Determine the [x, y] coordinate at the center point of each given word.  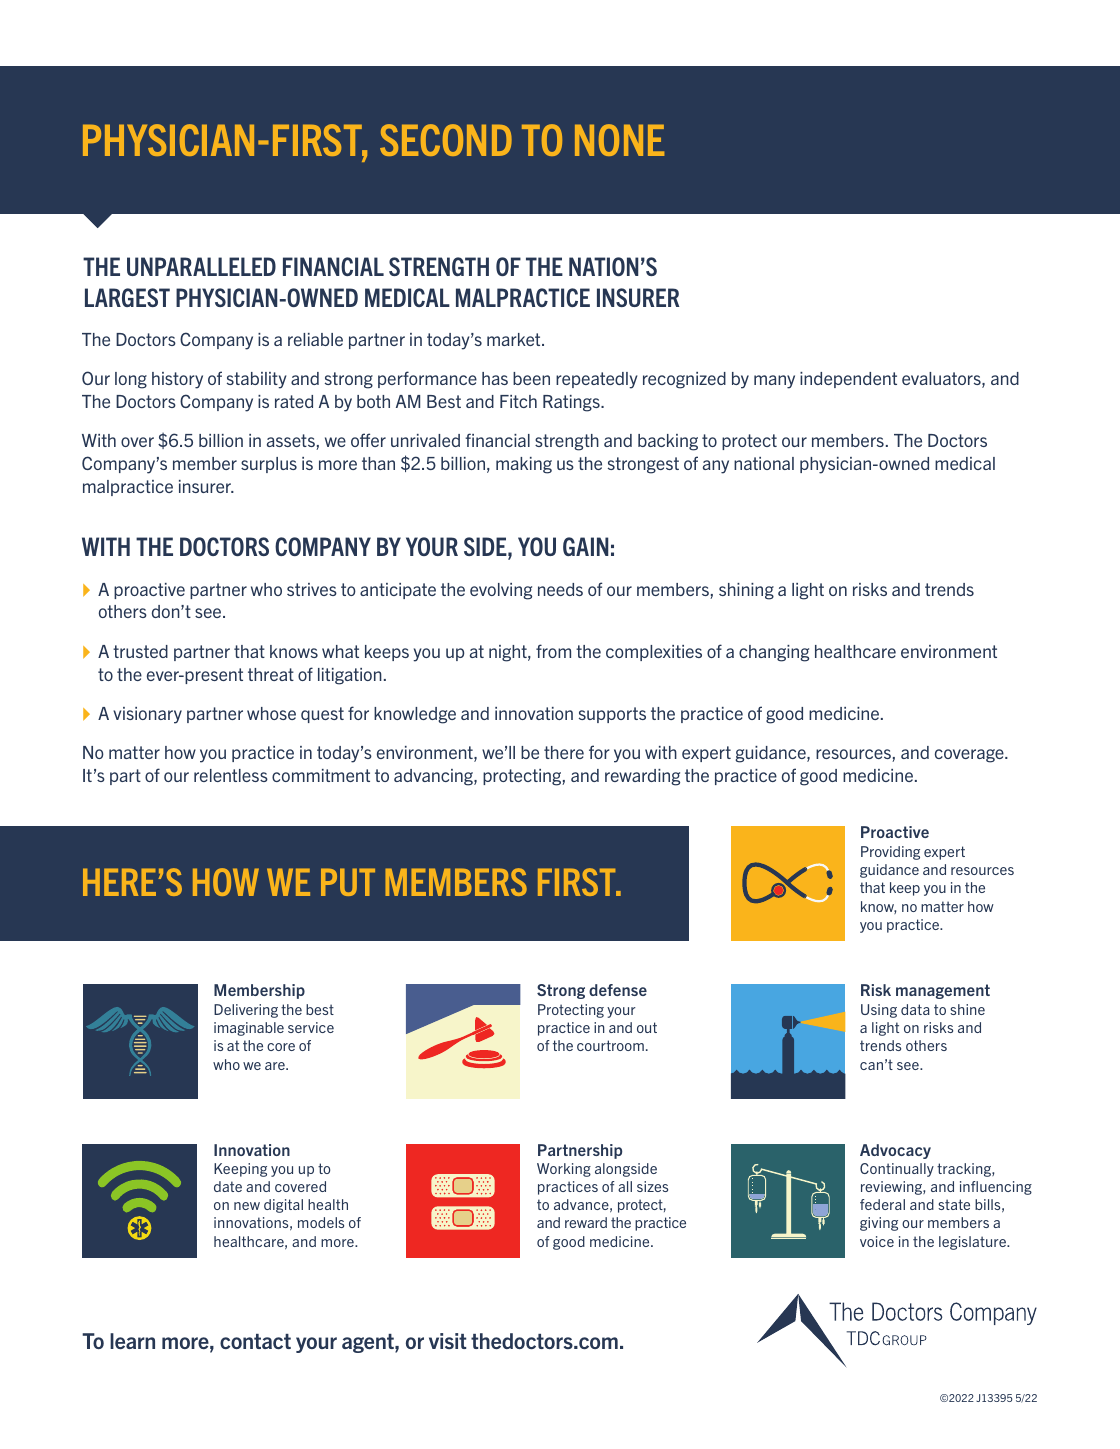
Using [879, 1011]
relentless [231, 775]
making [524, 465]
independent [848, 380]
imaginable [249, 1029]
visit [447, 1341]
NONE [619, 140]
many [774, 382]
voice [877, 1241]
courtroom [610, 1045]
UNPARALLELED [201, 266]
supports [612, 715]
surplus [269, 465]
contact [255, 1341]
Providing [890, 853]
